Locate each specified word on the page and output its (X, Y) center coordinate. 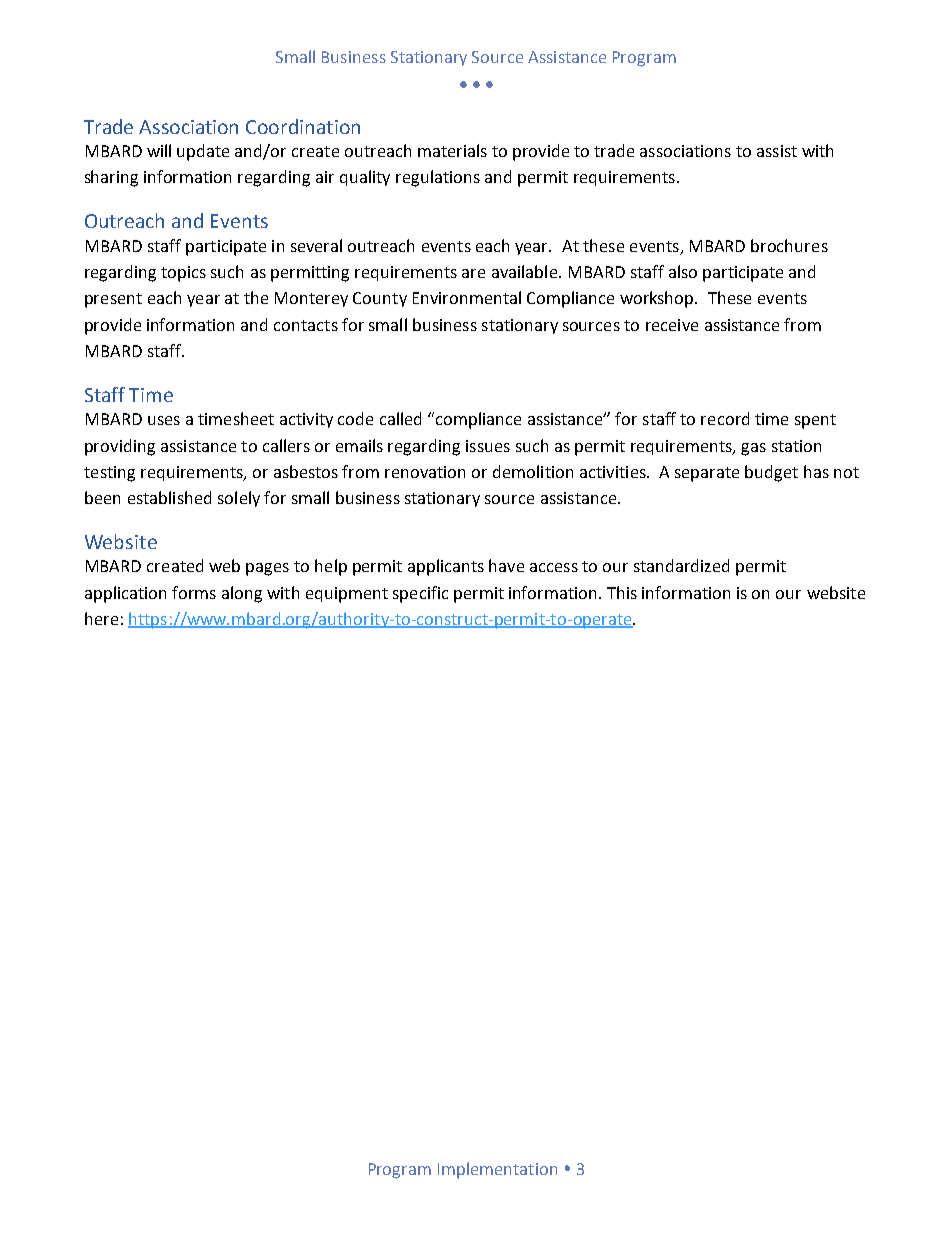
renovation (425, 472)
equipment (347, 595)
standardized (681, 565)
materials (452, 150)
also (683, 271)
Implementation (497, 1170)
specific (420, 594)
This (622, 592)
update (203, 152)
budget (771, 473)
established (169, 497)
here (101, 618)
